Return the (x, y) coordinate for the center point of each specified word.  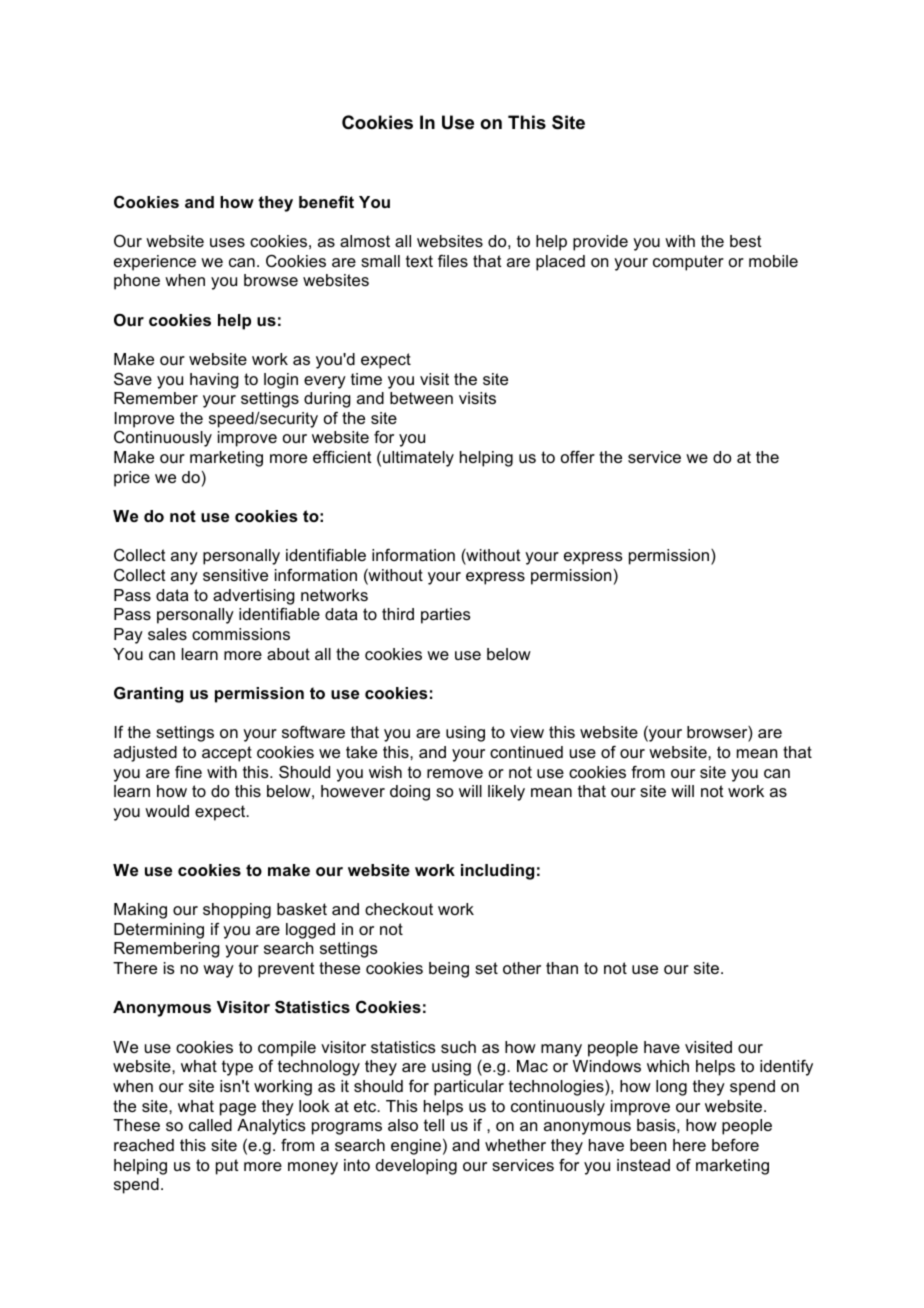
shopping (237, 911)
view (527, 732)
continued (526, 752)
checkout (399, 909)
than (562, 968)
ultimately (418, 459)
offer (578, 457)
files (453, 261)
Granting (148, 695)
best (746, 241)
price (132, 479)
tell (434, 1125)
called (210, 1125)
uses (227, 242)
